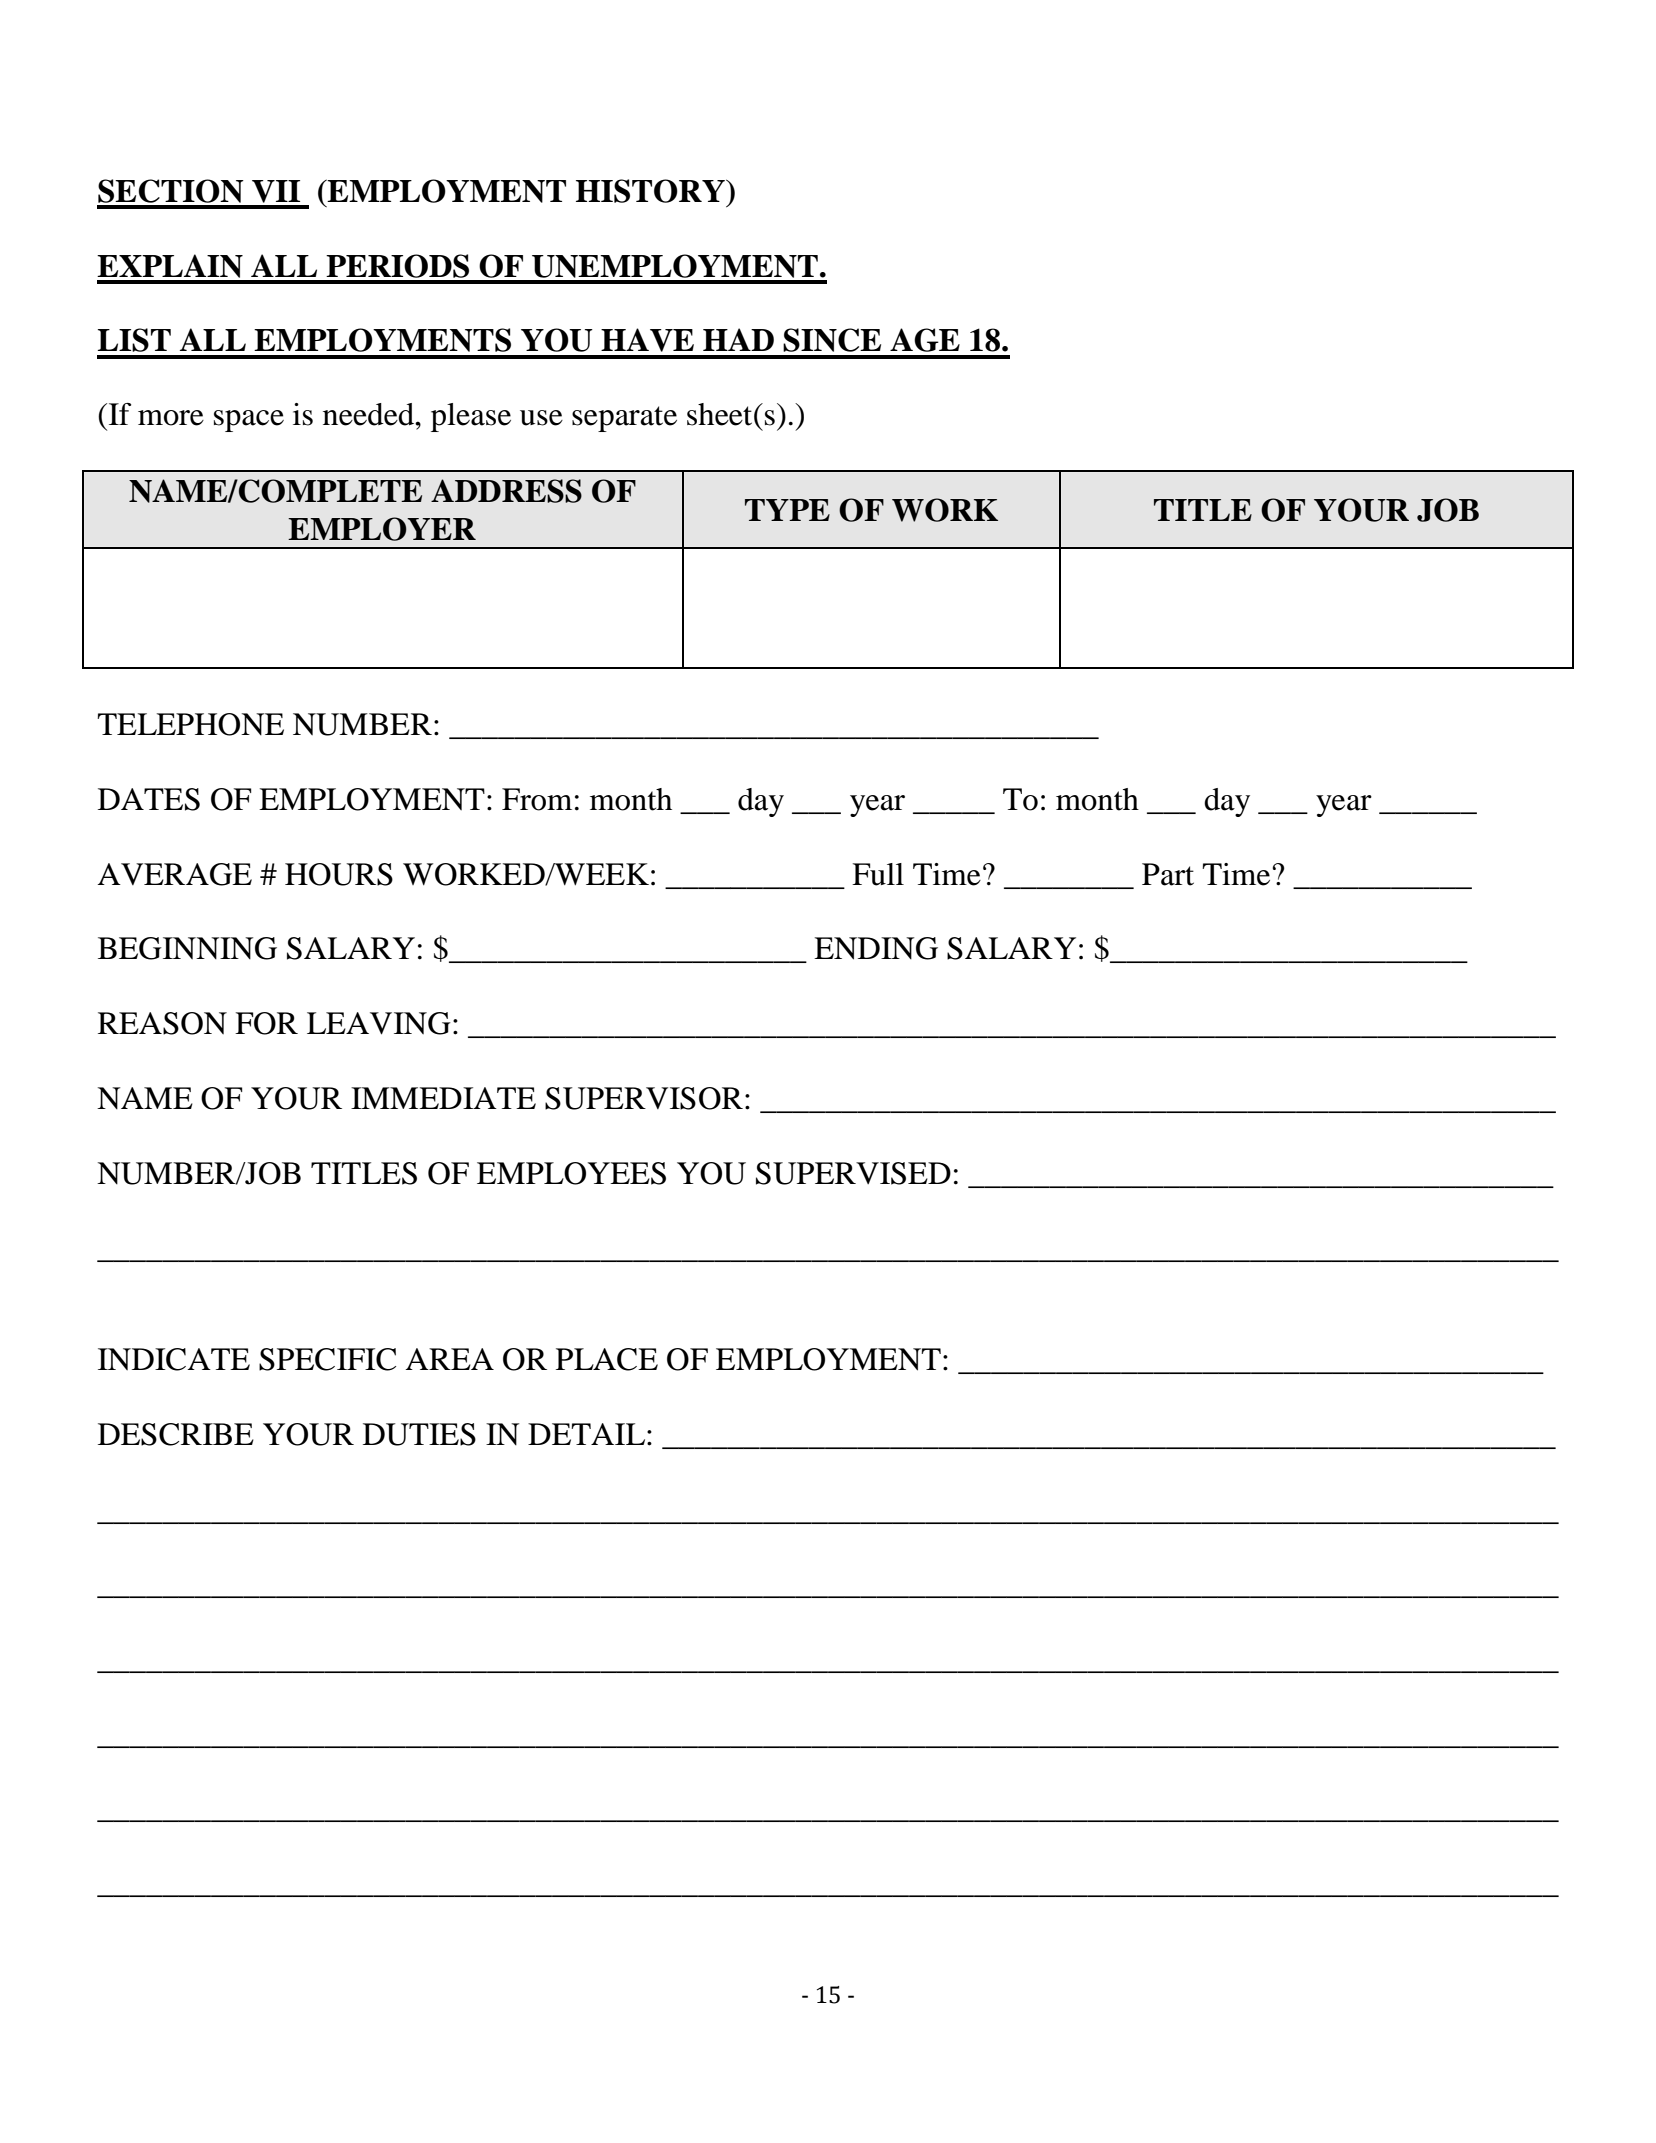 Image resolution: width=1656 pixels, height=2143 pixels. Describe the element at coordinates (876, 948) in the screenshot. I see `ENDING` at that location.
